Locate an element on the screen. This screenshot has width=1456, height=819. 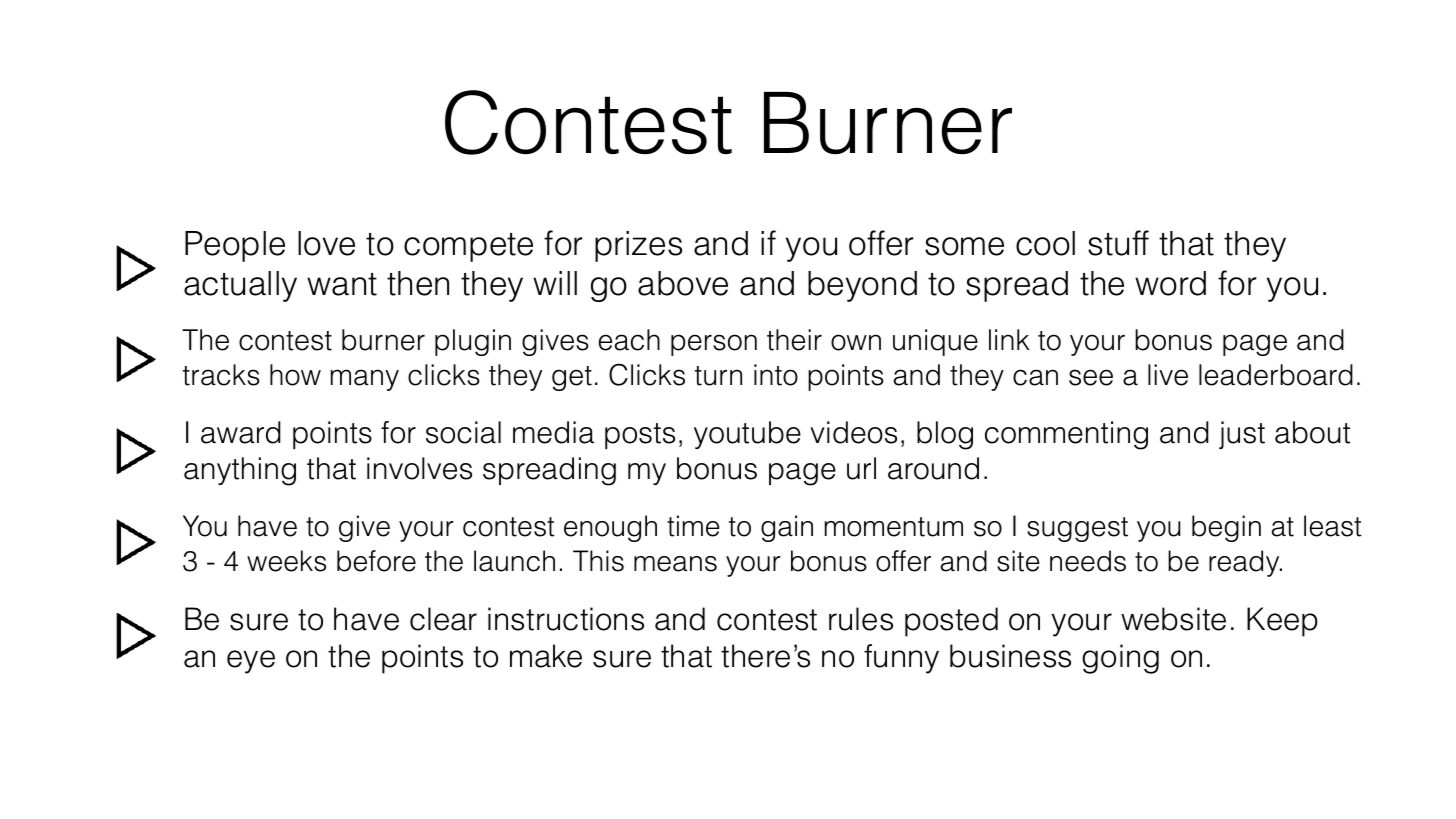
before is located at coordinates (376, 561).
